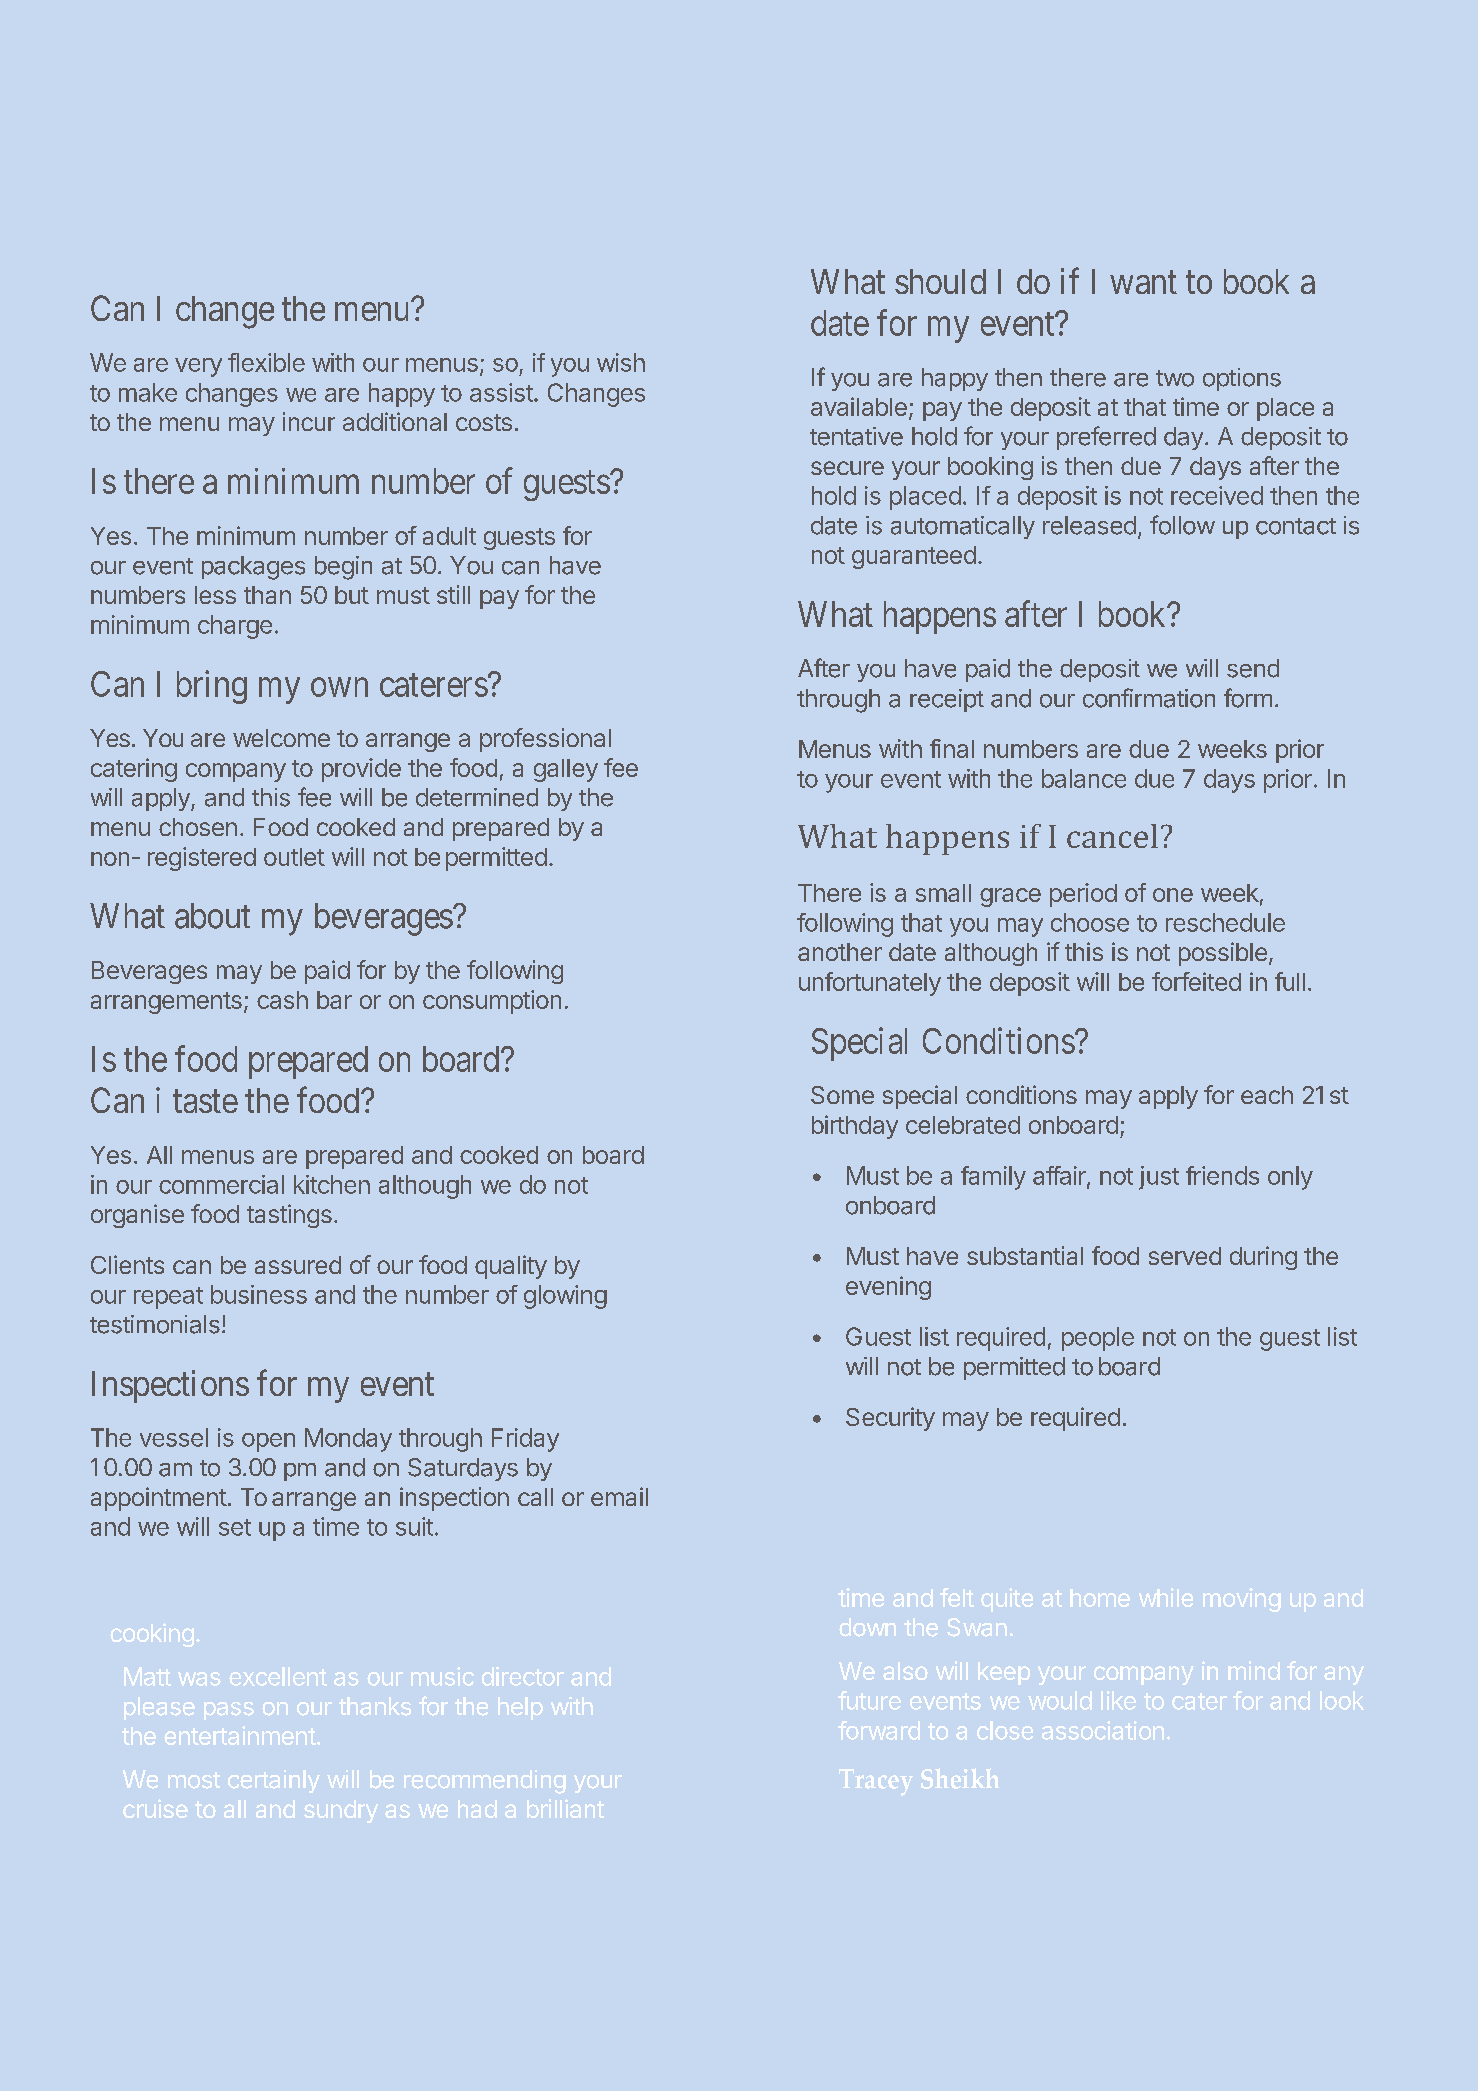 The image size is (1479, 2091). Describe the element at coordinates (840, 952) in the screenshot. I see `another` at that location.
